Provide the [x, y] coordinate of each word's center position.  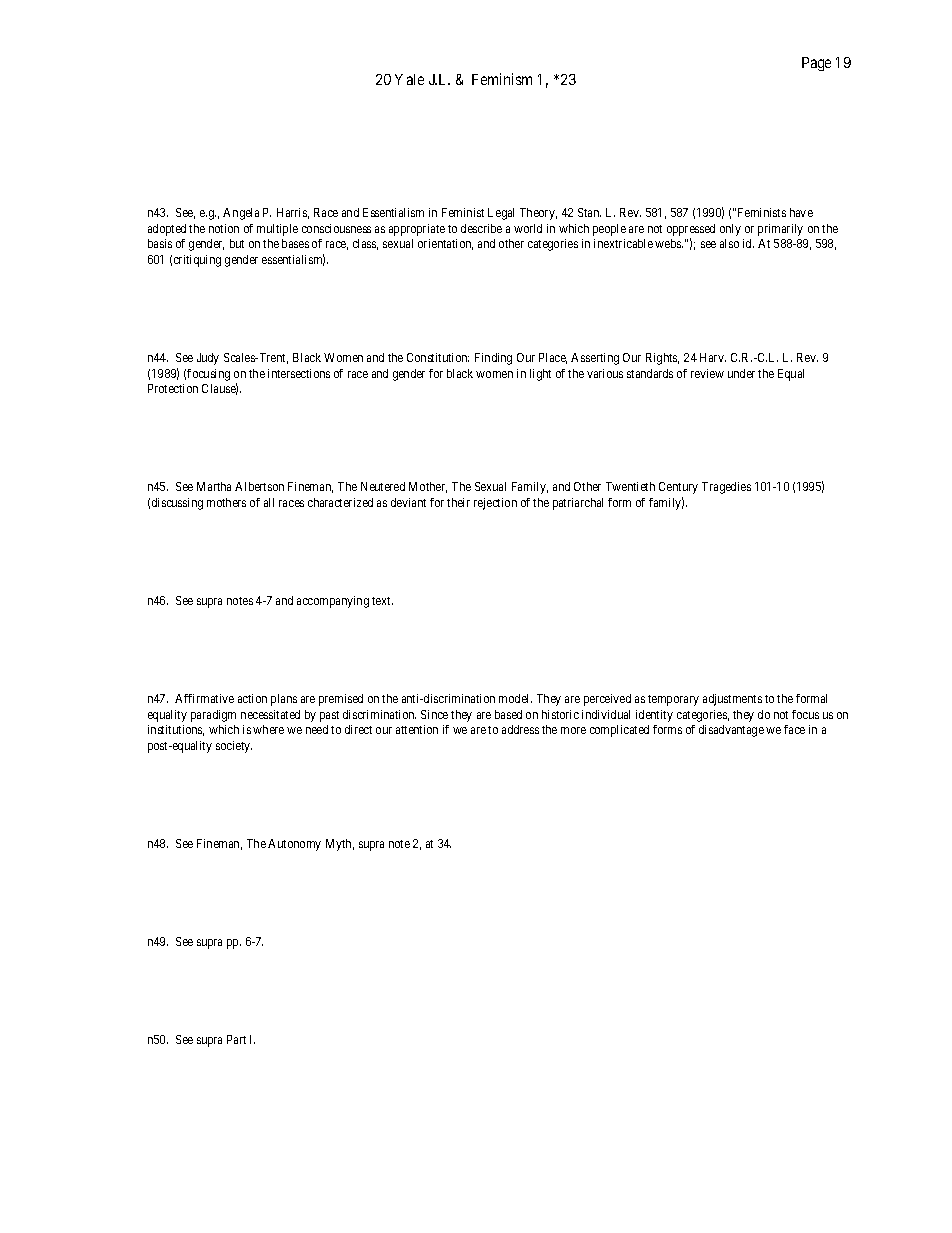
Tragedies [726, 488]
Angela [241, 214]
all [269, 502]
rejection [495, 504]
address [520, 729]
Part [236, 1039]
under [741, 373]
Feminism [502, 79]
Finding [493, 359]
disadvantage [731, 731]
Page [816, 64]
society [234, 747]
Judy [208, 359]
